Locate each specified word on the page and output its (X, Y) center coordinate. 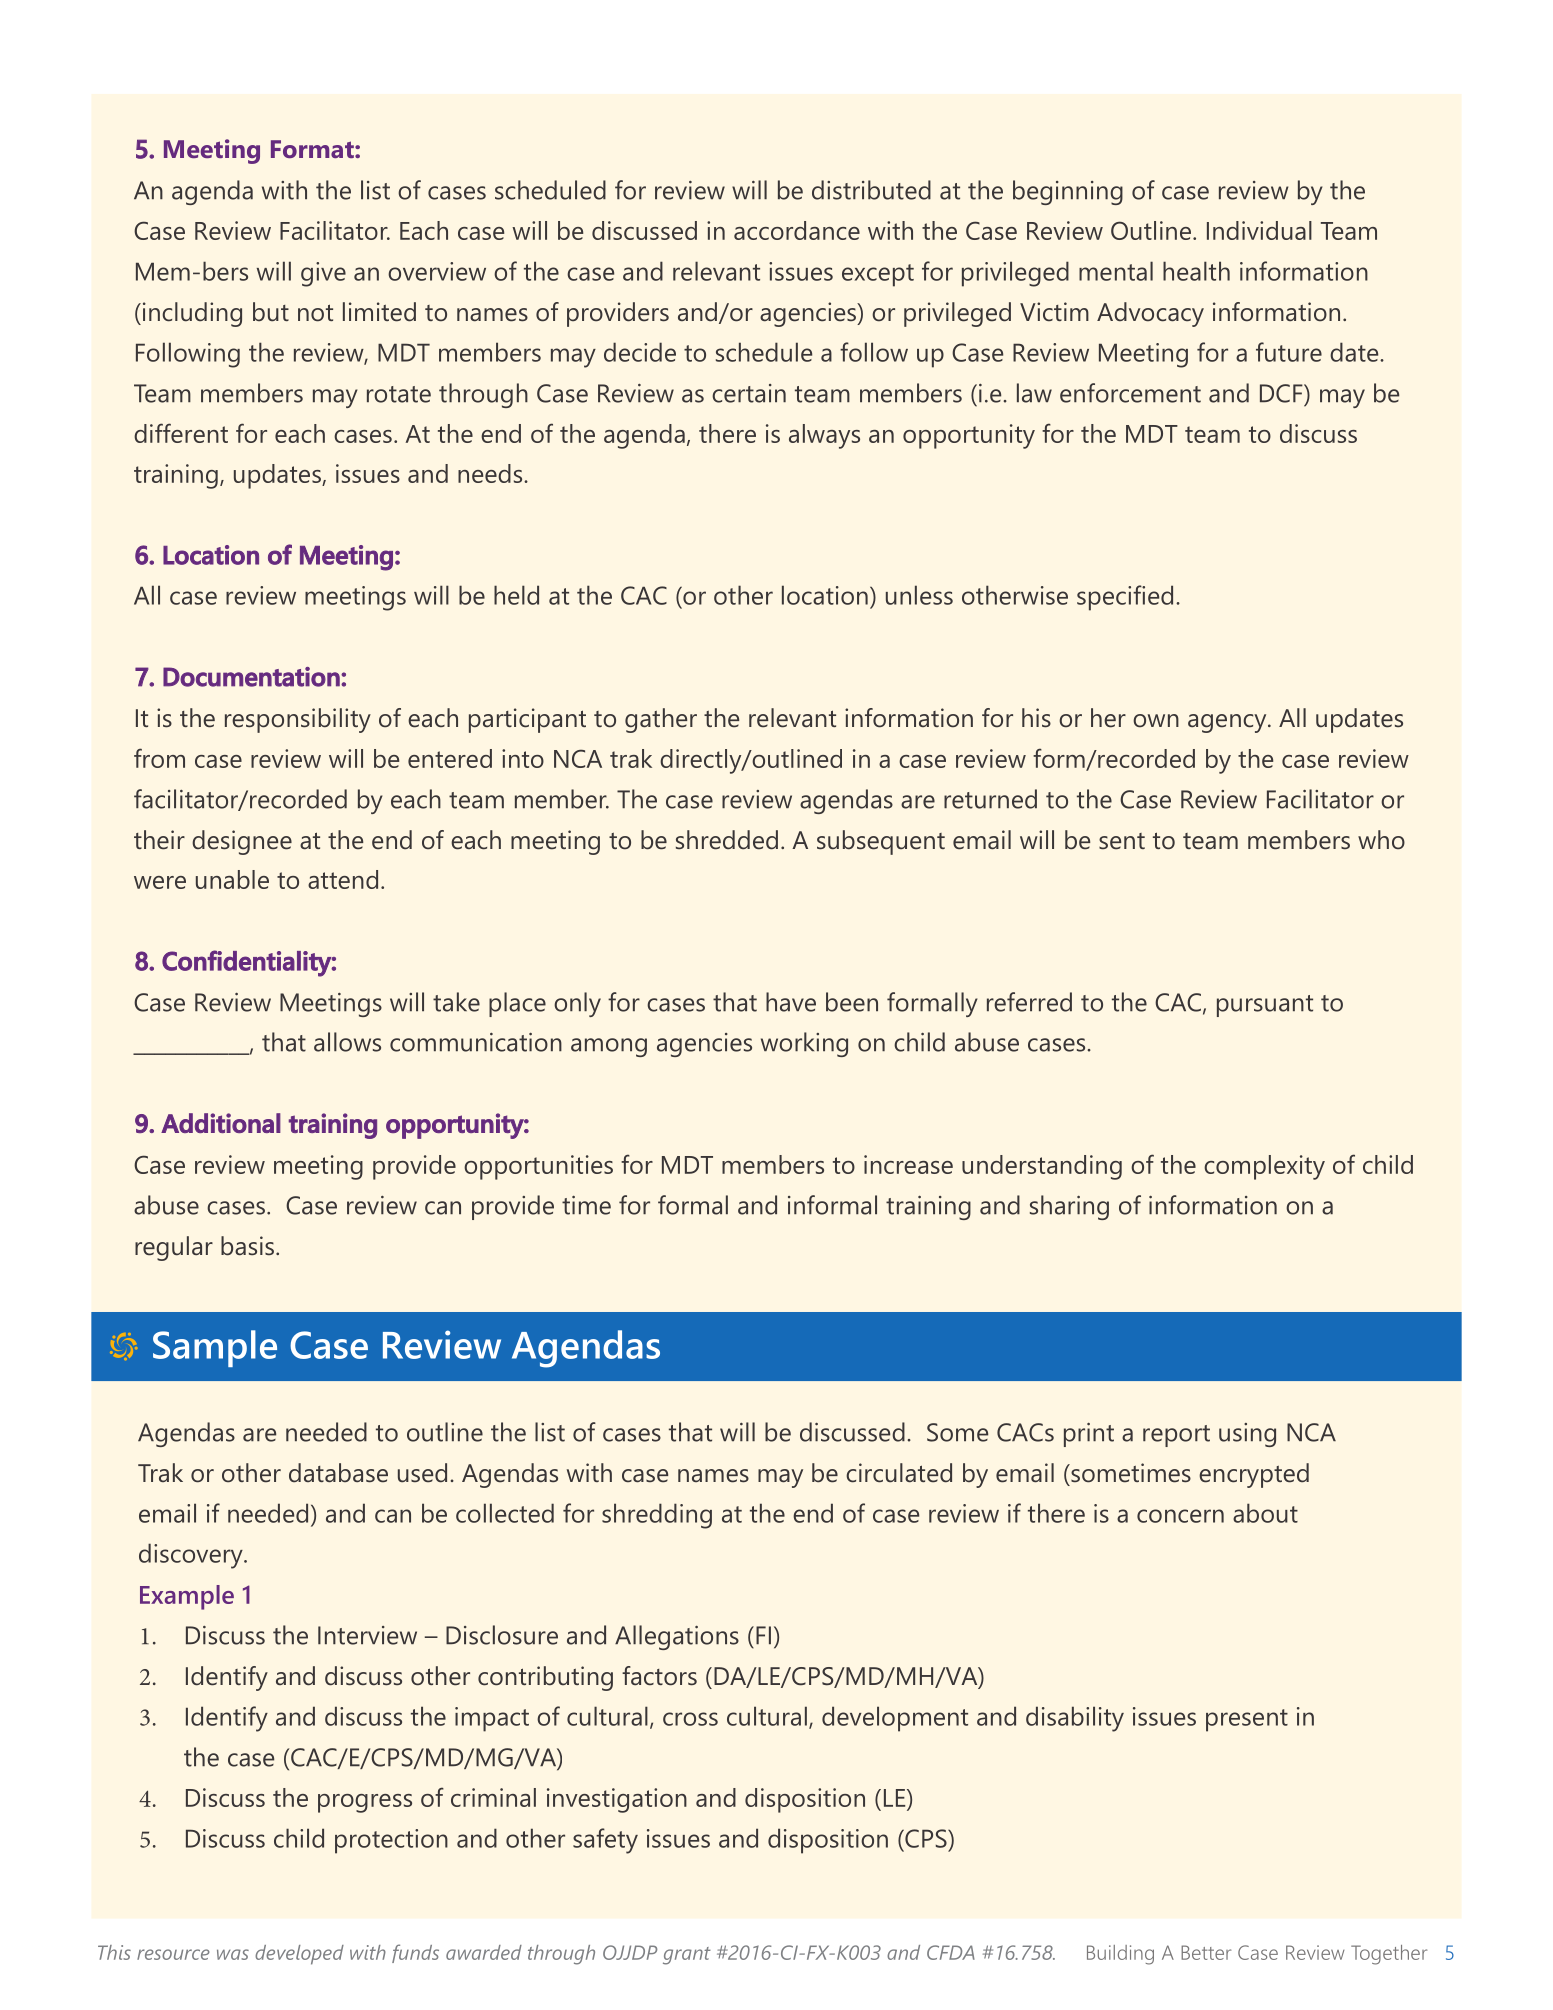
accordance (797, 230)
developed (299, 1955)
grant (687, 1956)
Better (1206, 1952)
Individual (1259, 230)
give (323, 274)
